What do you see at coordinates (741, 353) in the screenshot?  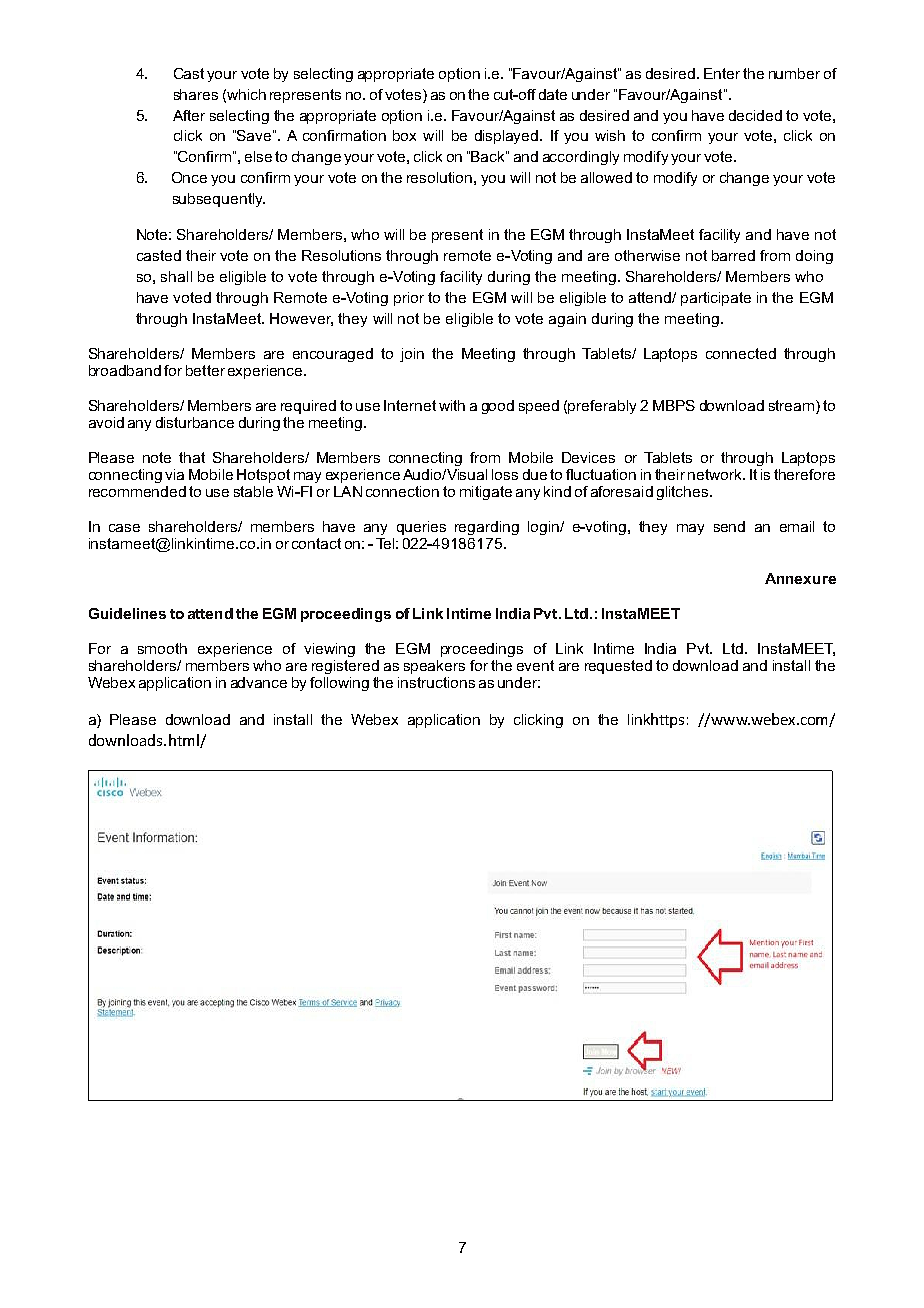 I see `connected` at bounding box center [741, 353].
